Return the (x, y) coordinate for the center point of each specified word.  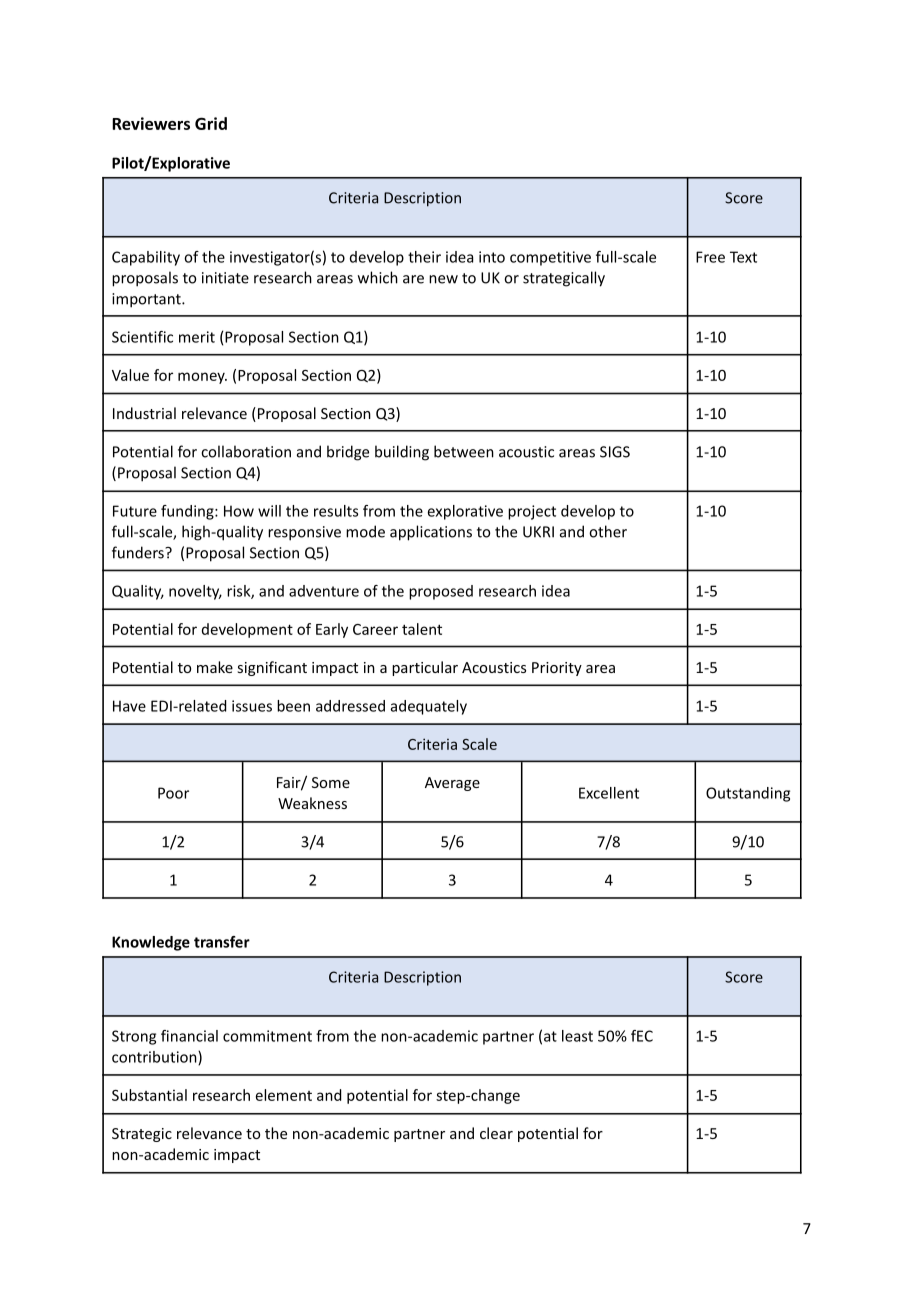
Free (710, 257)
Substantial (149, 1095)
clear (496, 1133)
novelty (195, 592)
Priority (557, 669)
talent (422, 629)
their (424, 257)
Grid (211, 123)
